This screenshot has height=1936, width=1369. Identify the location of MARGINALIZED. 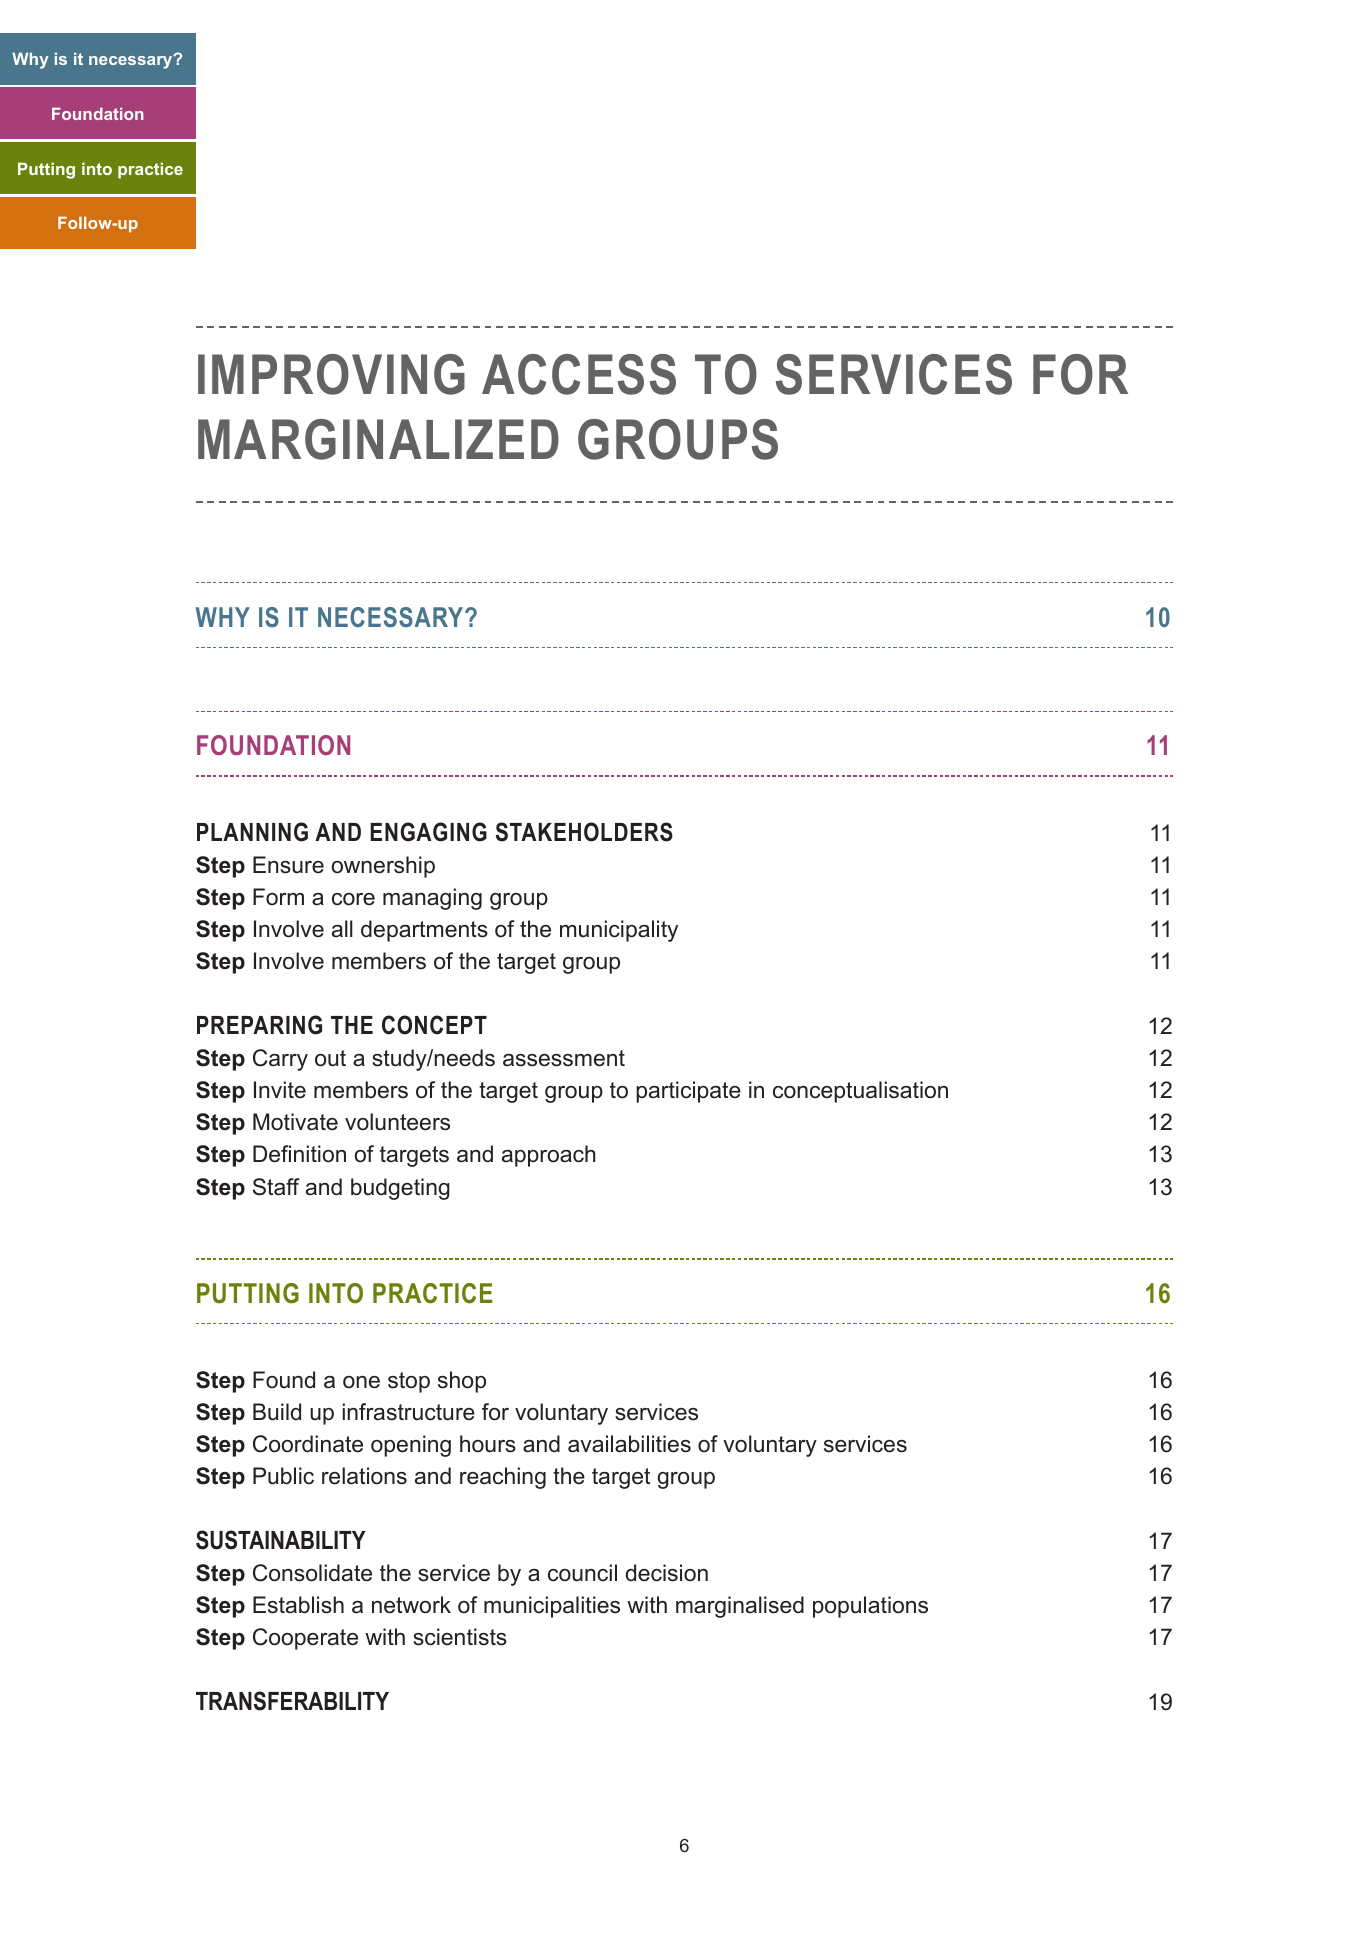
(378, 439).
